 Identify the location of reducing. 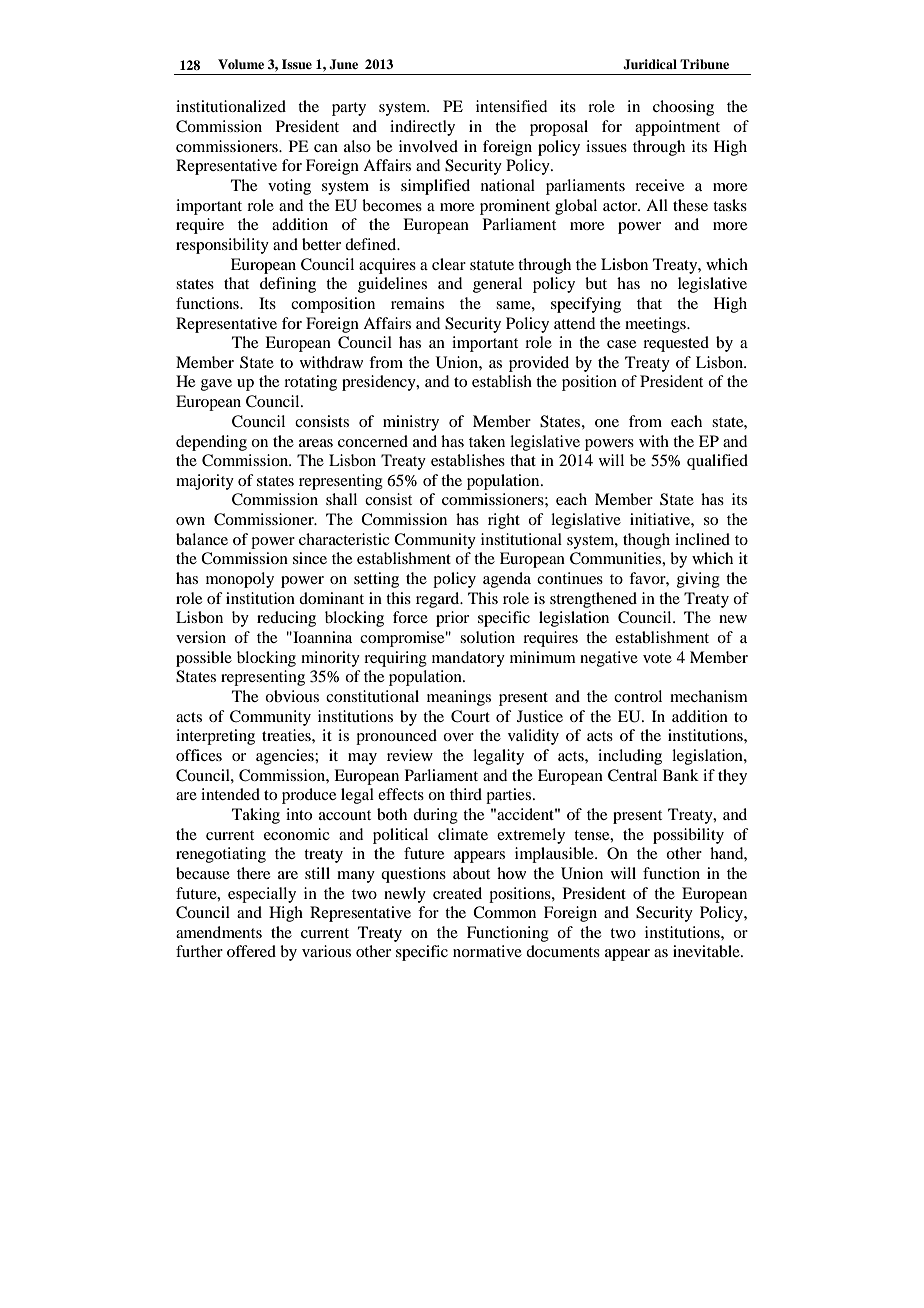
(286, 619).
